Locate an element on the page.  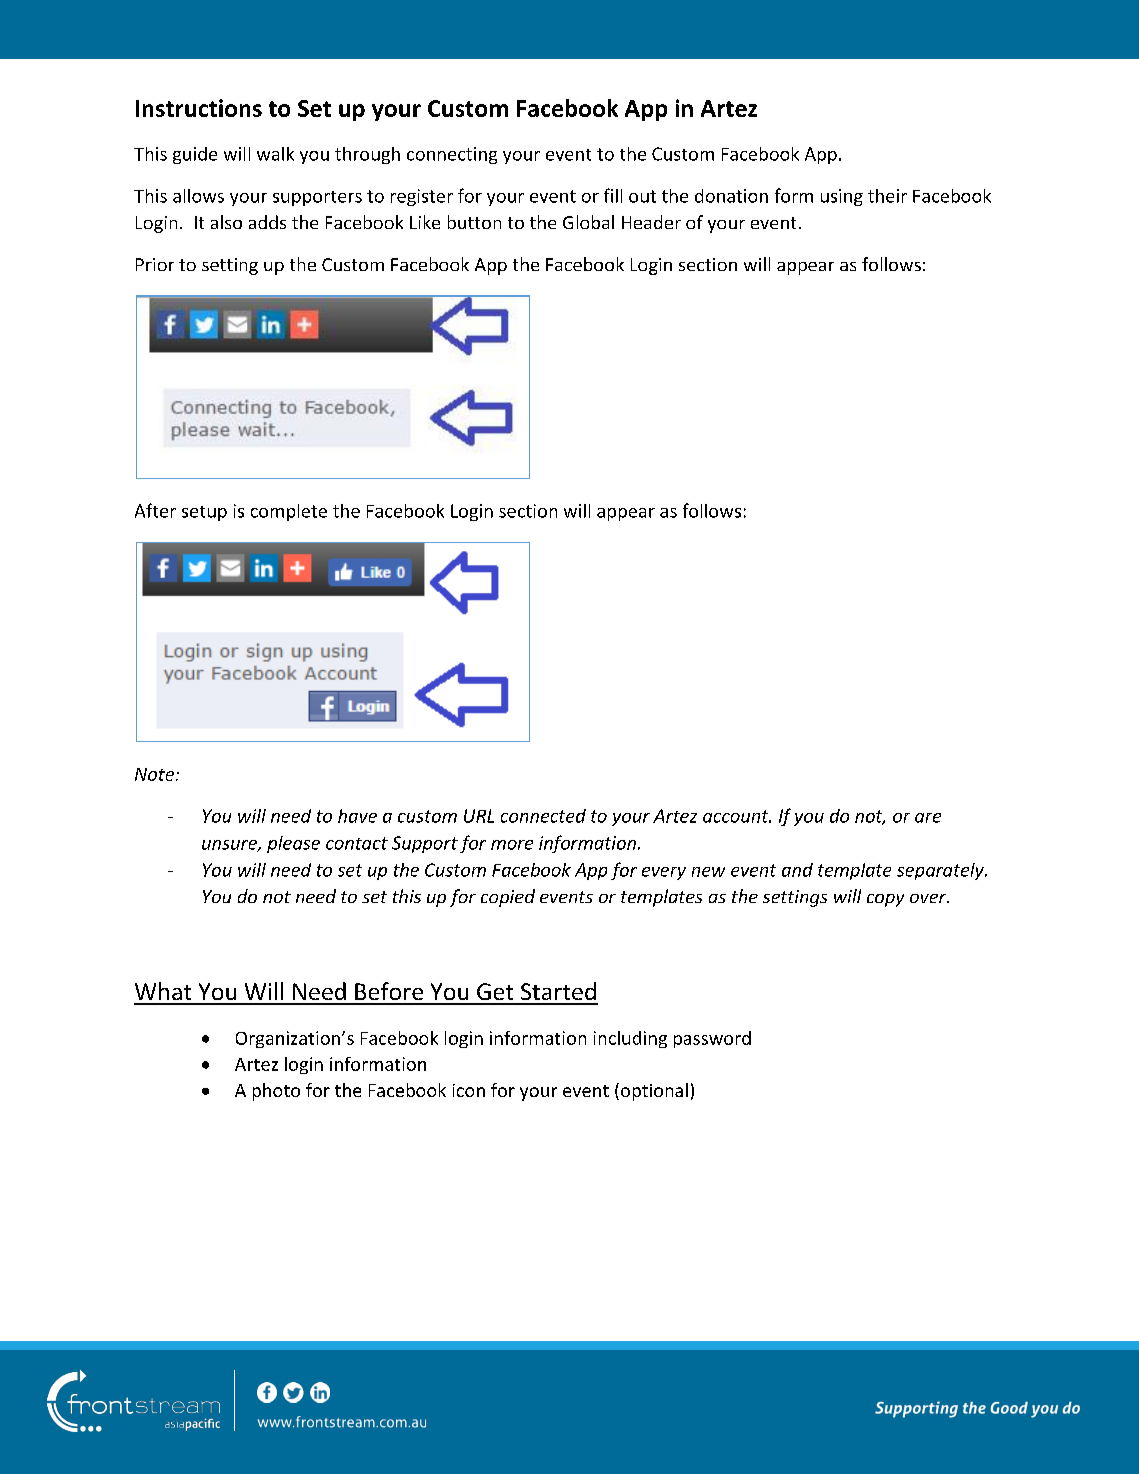
are is located at coordinates (928, 818).
